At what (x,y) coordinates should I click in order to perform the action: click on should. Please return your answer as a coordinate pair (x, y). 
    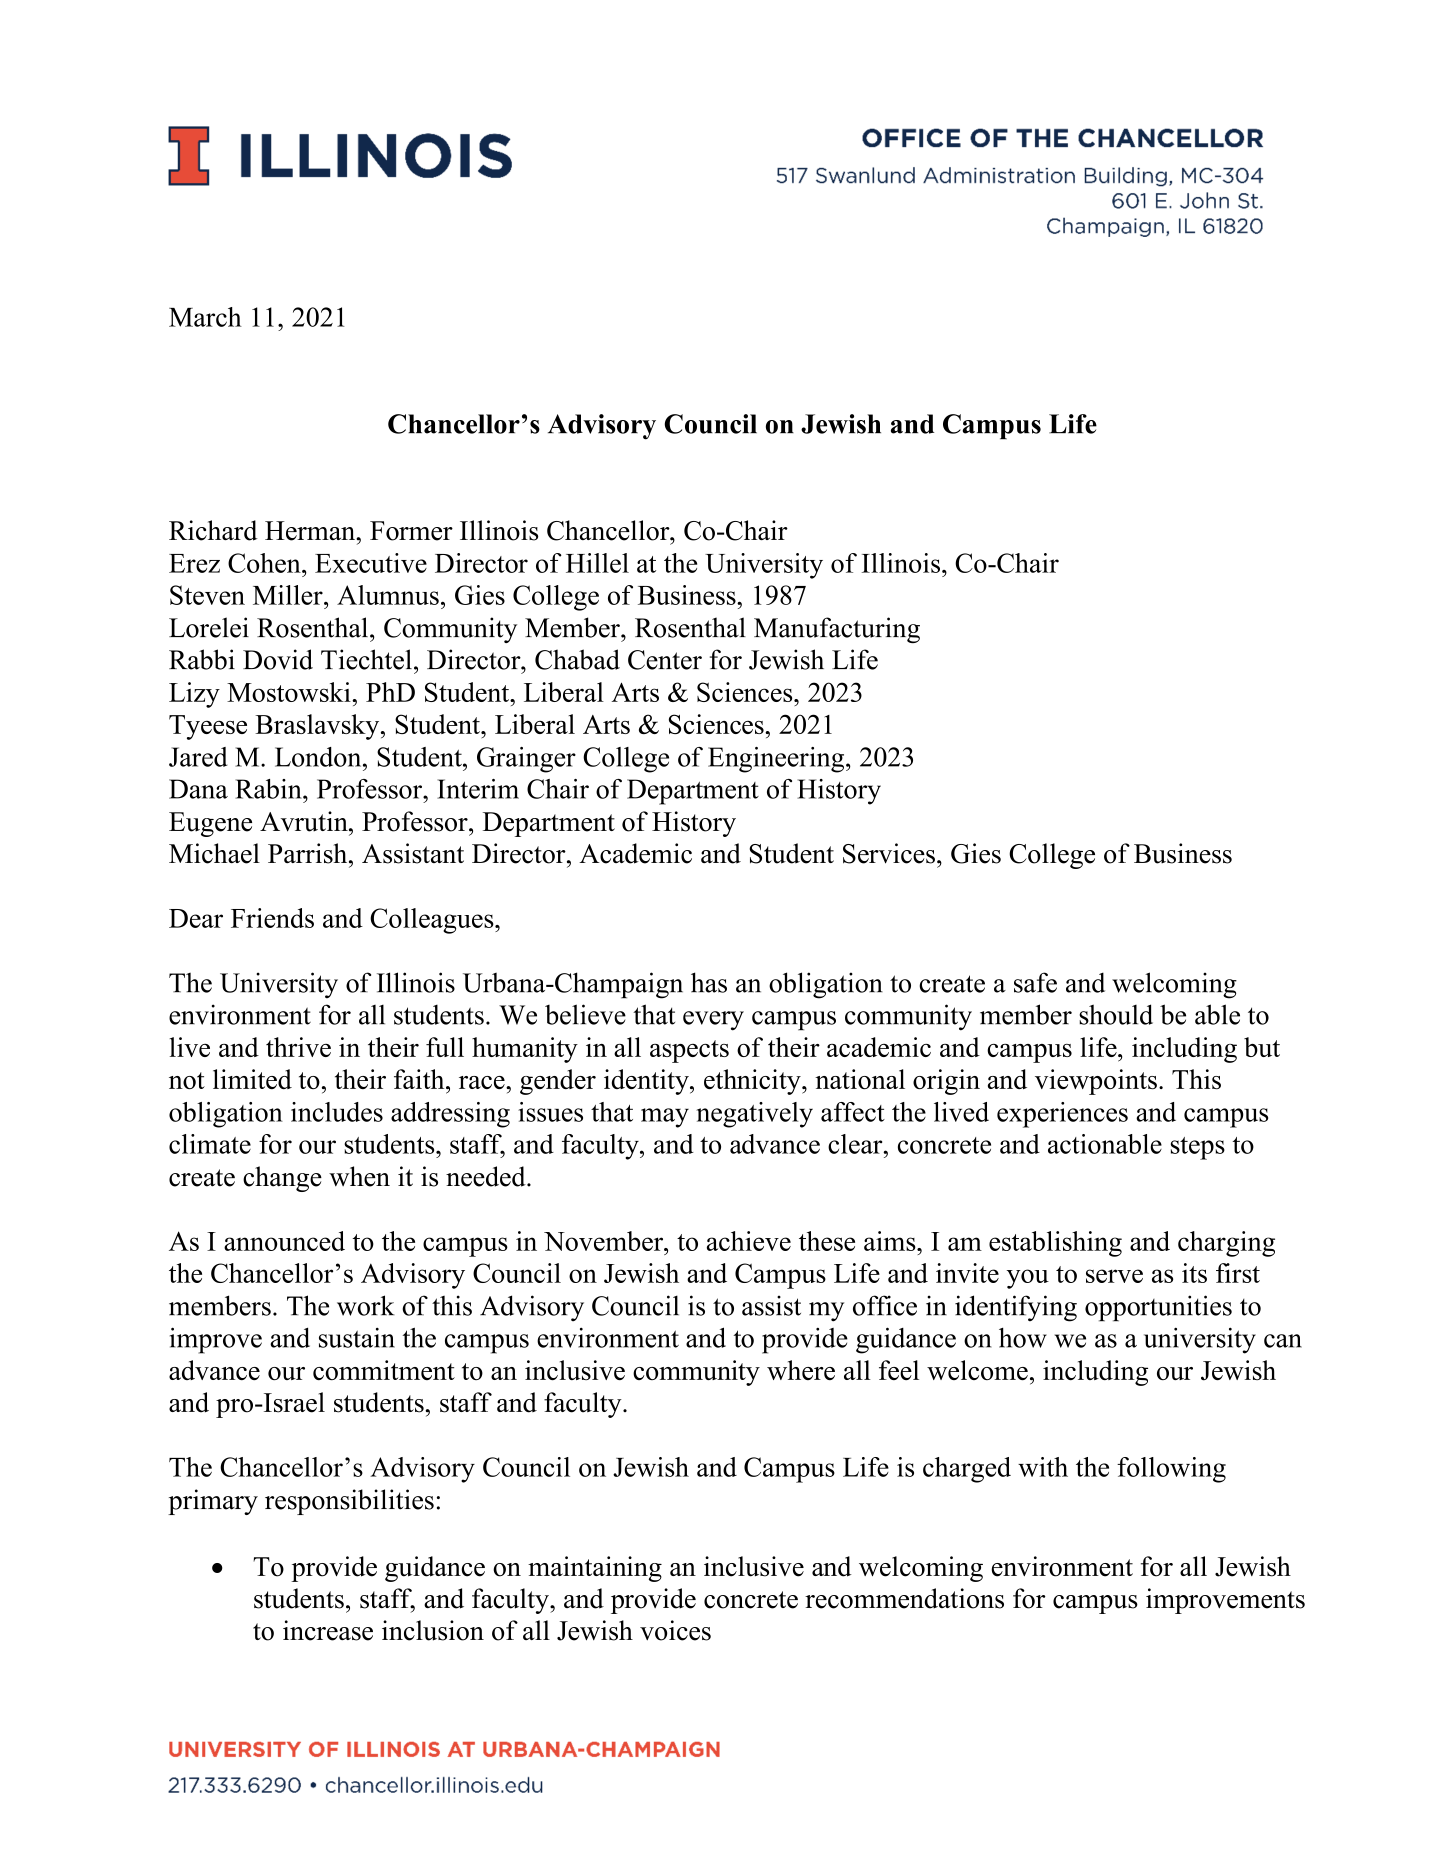
    Looking at the image, I should click on (1116, 1014).
